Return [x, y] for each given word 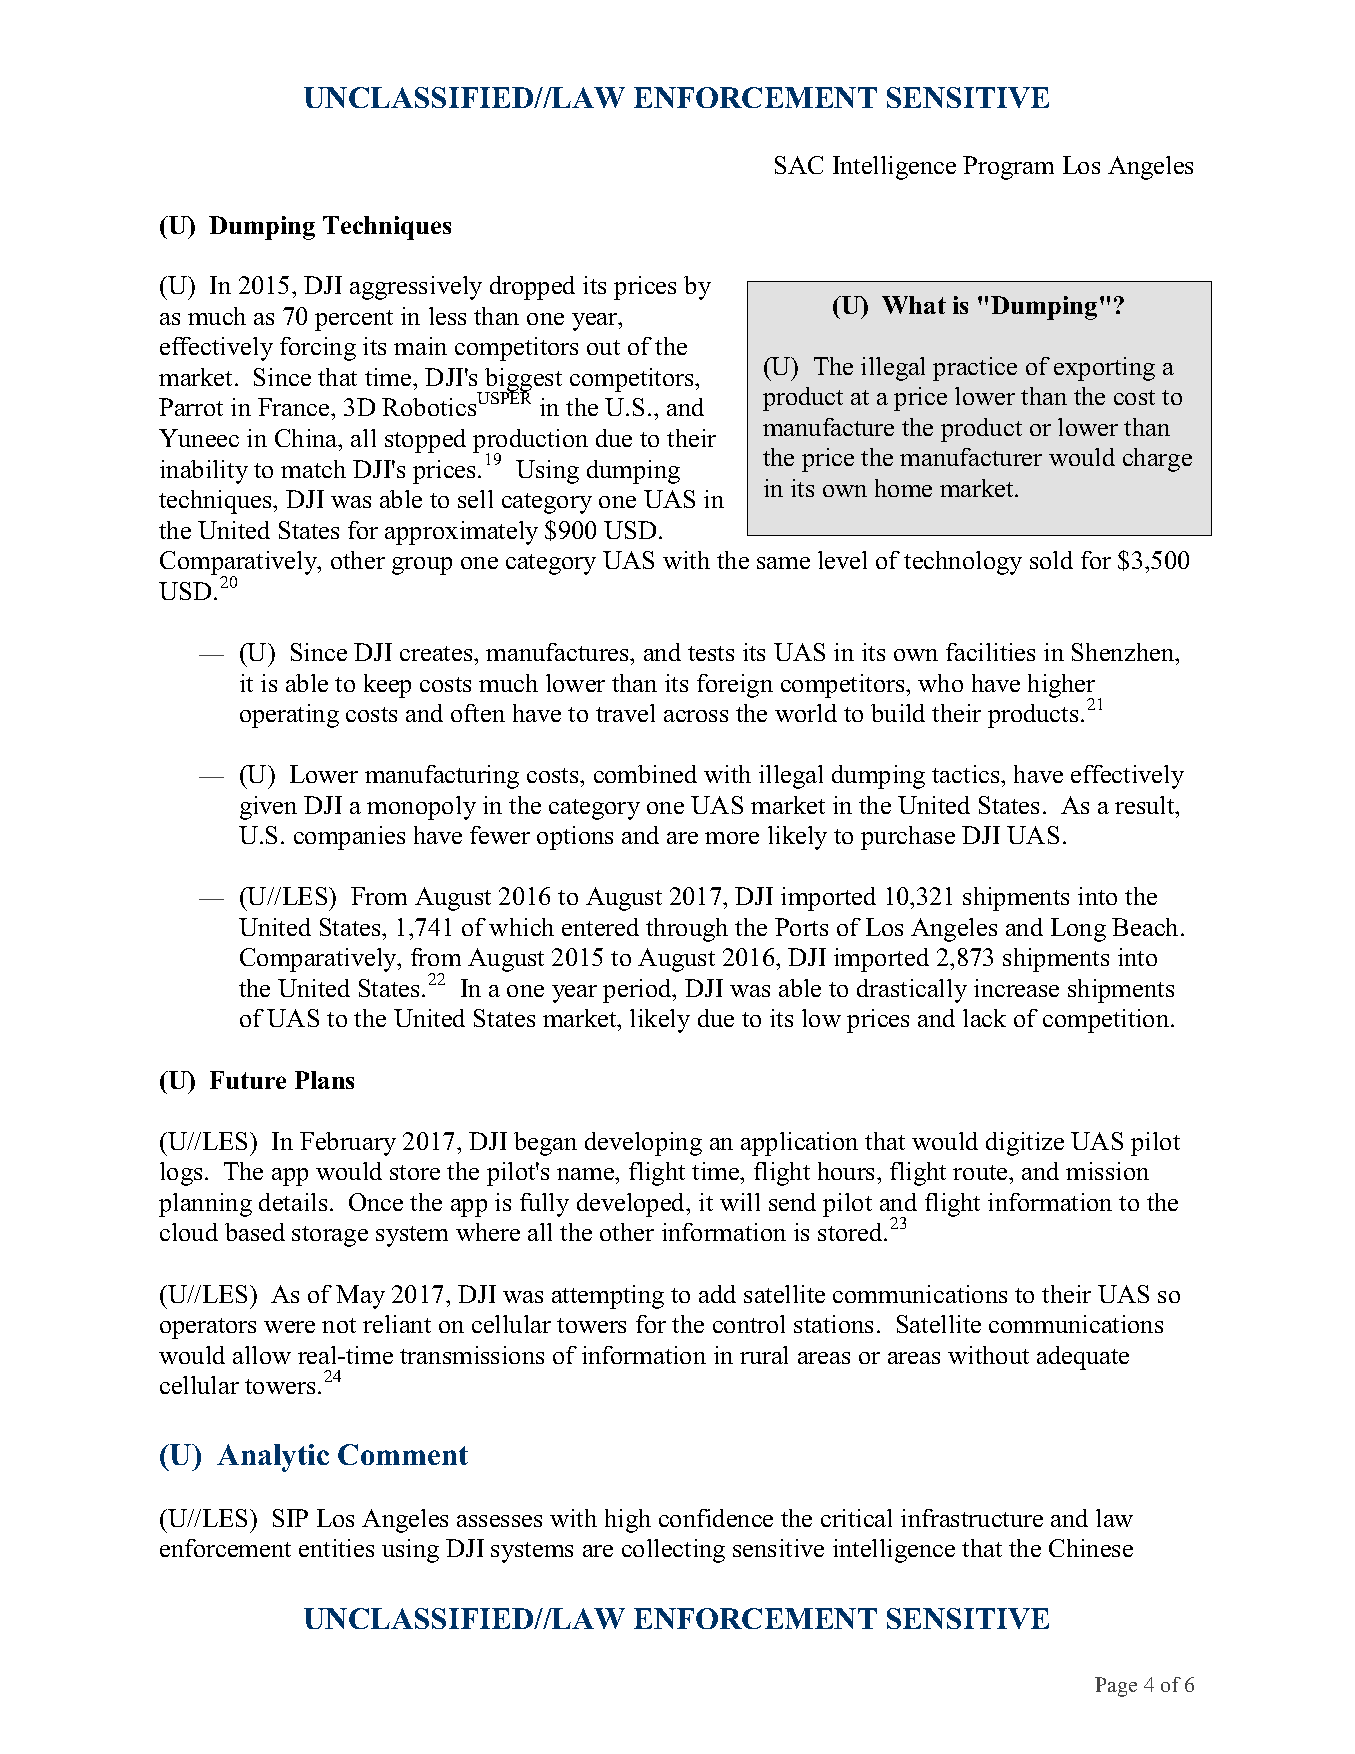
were [289, 1327]
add [717, 1294]
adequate [1083, 1358]
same [783, 563]
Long [1078, 930]
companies [349, 838]
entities [336, 1548]
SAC [799, 165]
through [687, 930]
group [422, 566]
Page [1116, 1687]
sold [1051, 560]
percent [354, 320]
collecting [673, 1551]
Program [1008, 168]
